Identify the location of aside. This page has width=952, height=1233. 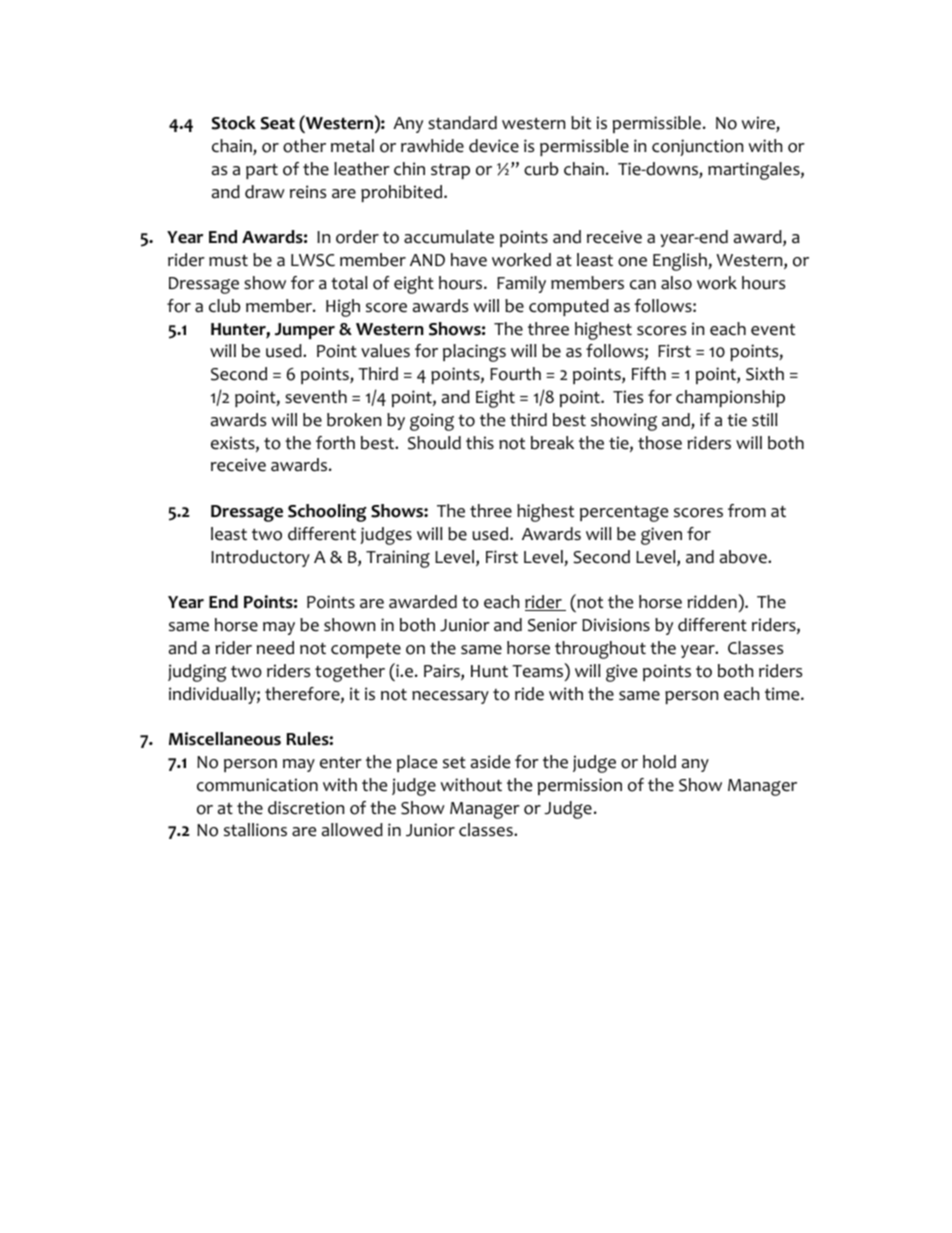
(490, 762).
